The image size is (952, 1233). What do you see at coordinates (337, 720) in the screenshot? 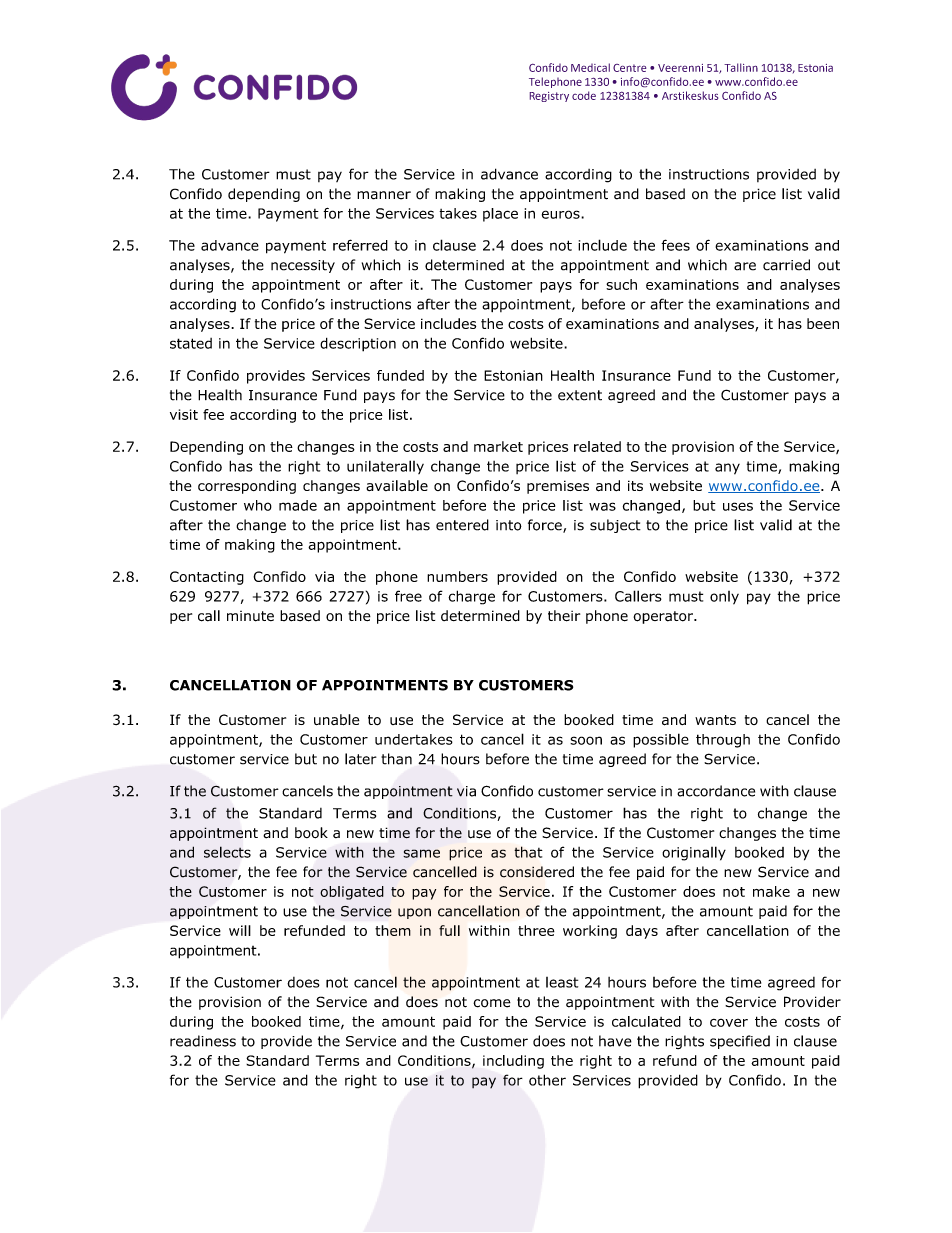
I see `unable` at bounding box center [337, 720].
